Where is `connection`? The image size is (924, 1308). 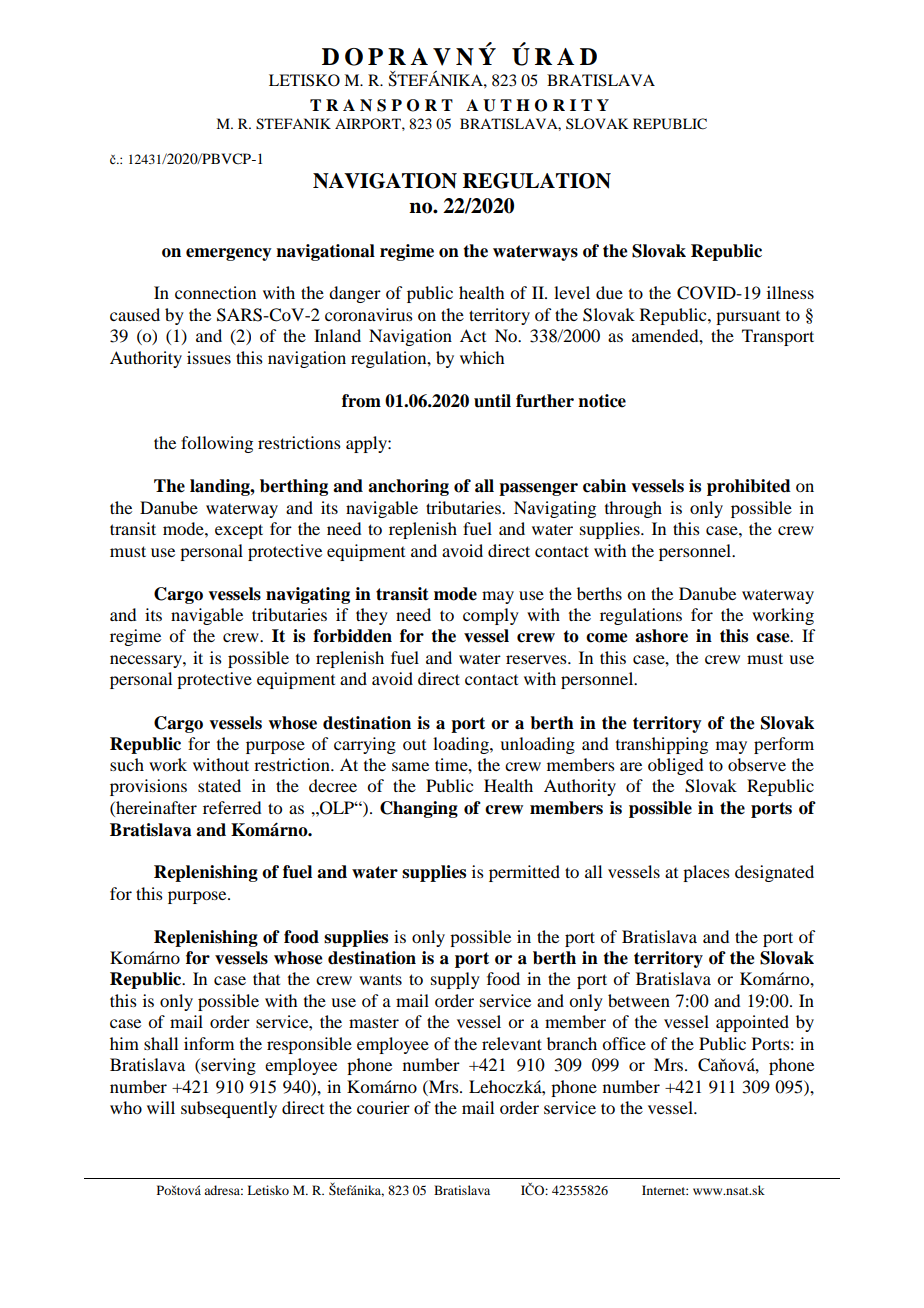 connection is located at coordinates (215, 292).
